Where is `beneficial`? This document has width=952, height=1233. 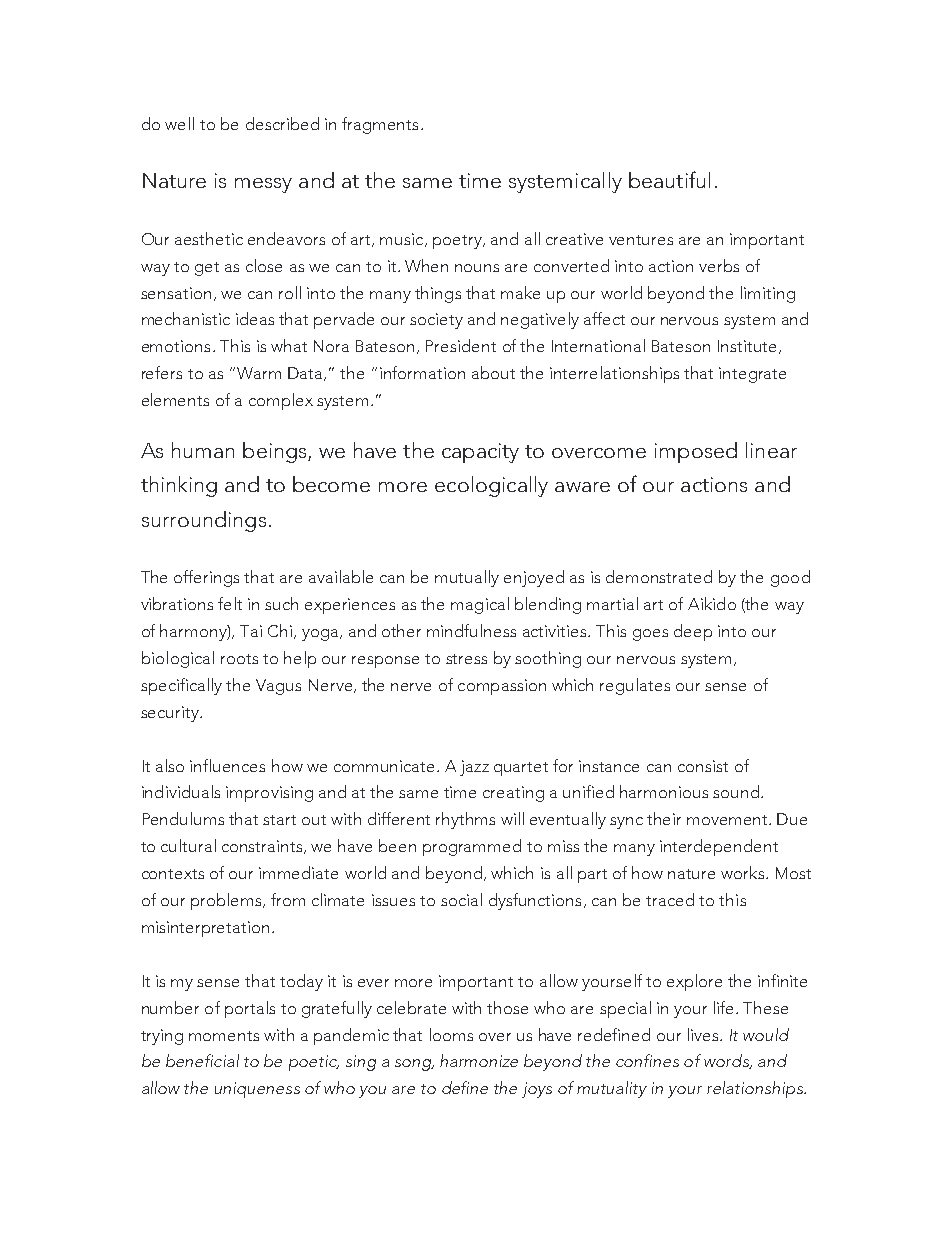 beneficial is located at coordinates (202, 1060).
